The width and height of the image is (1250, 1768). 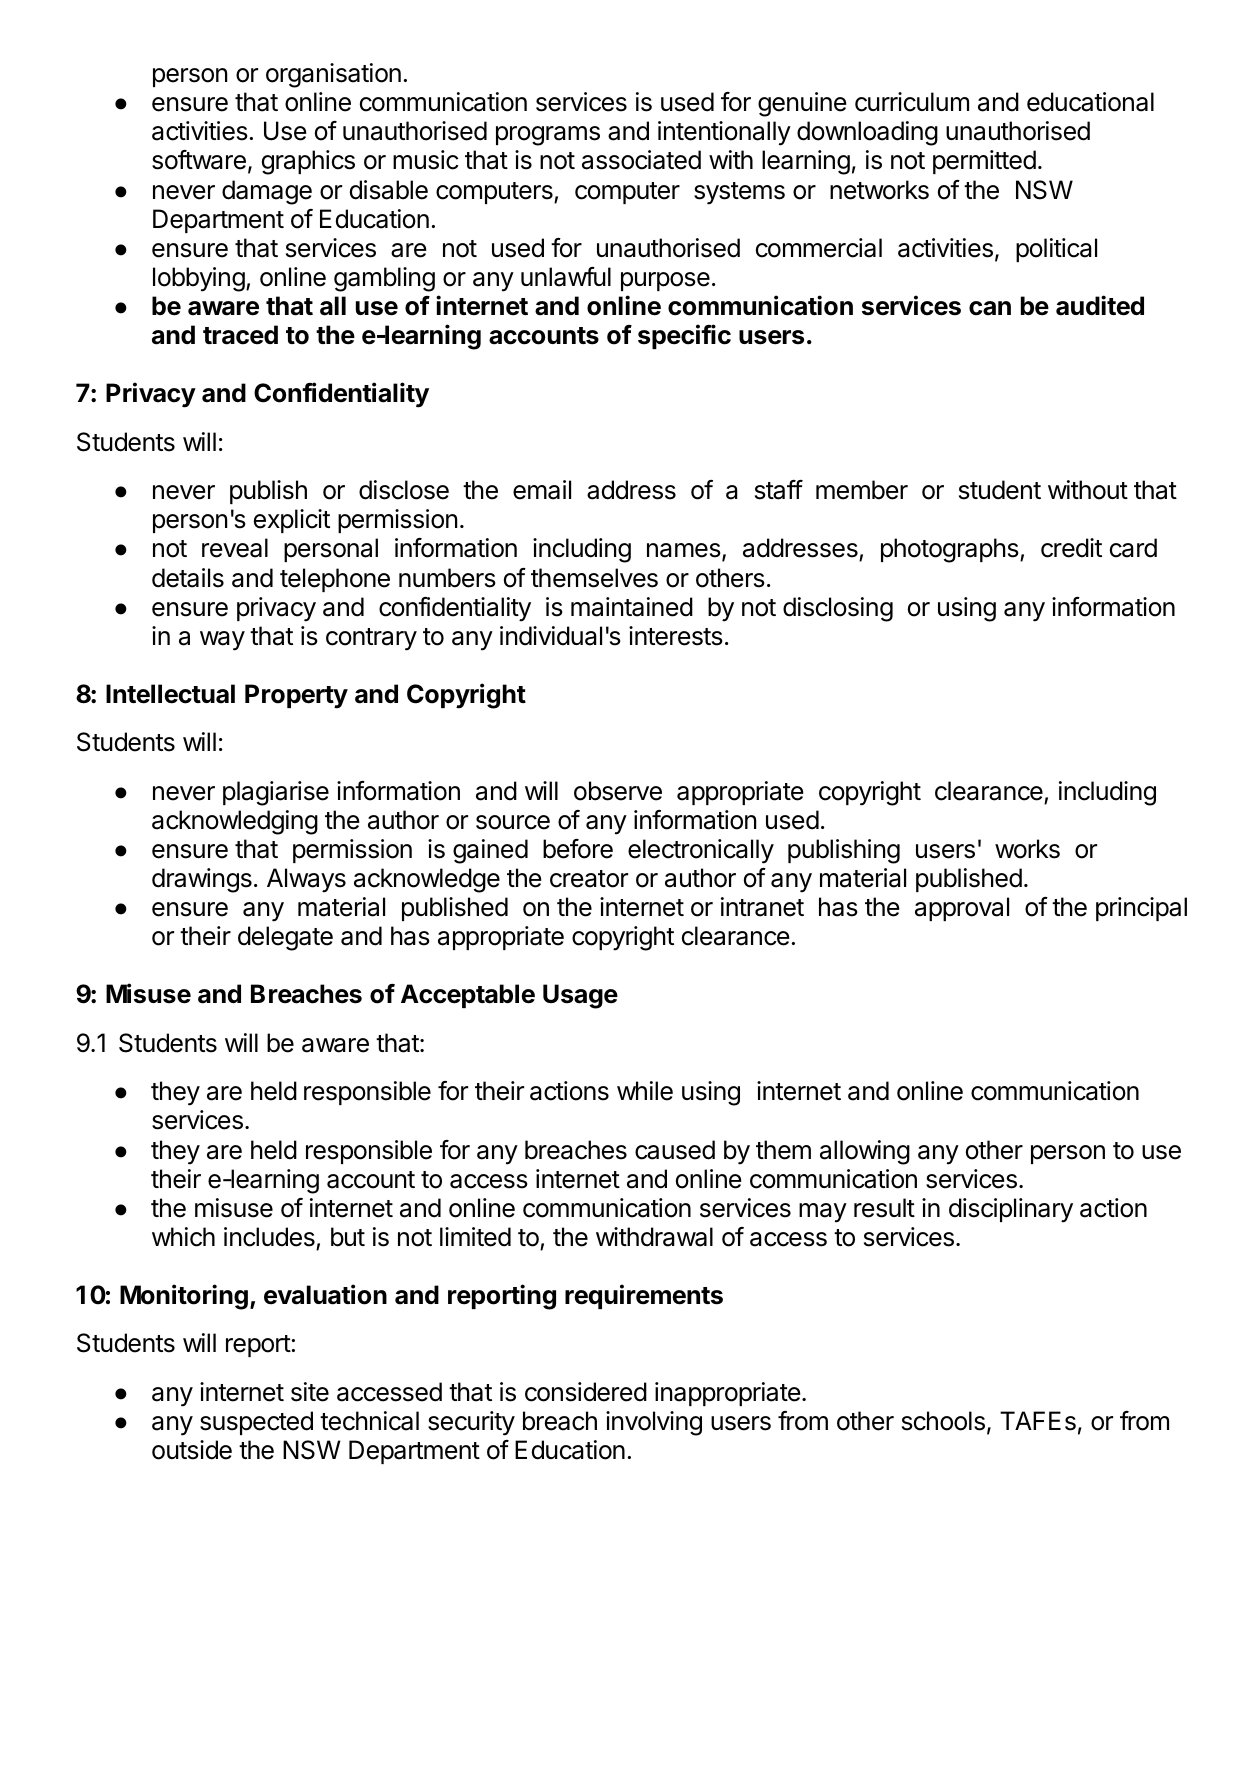 I want to click on permitted, so click(x=984, y=162).
